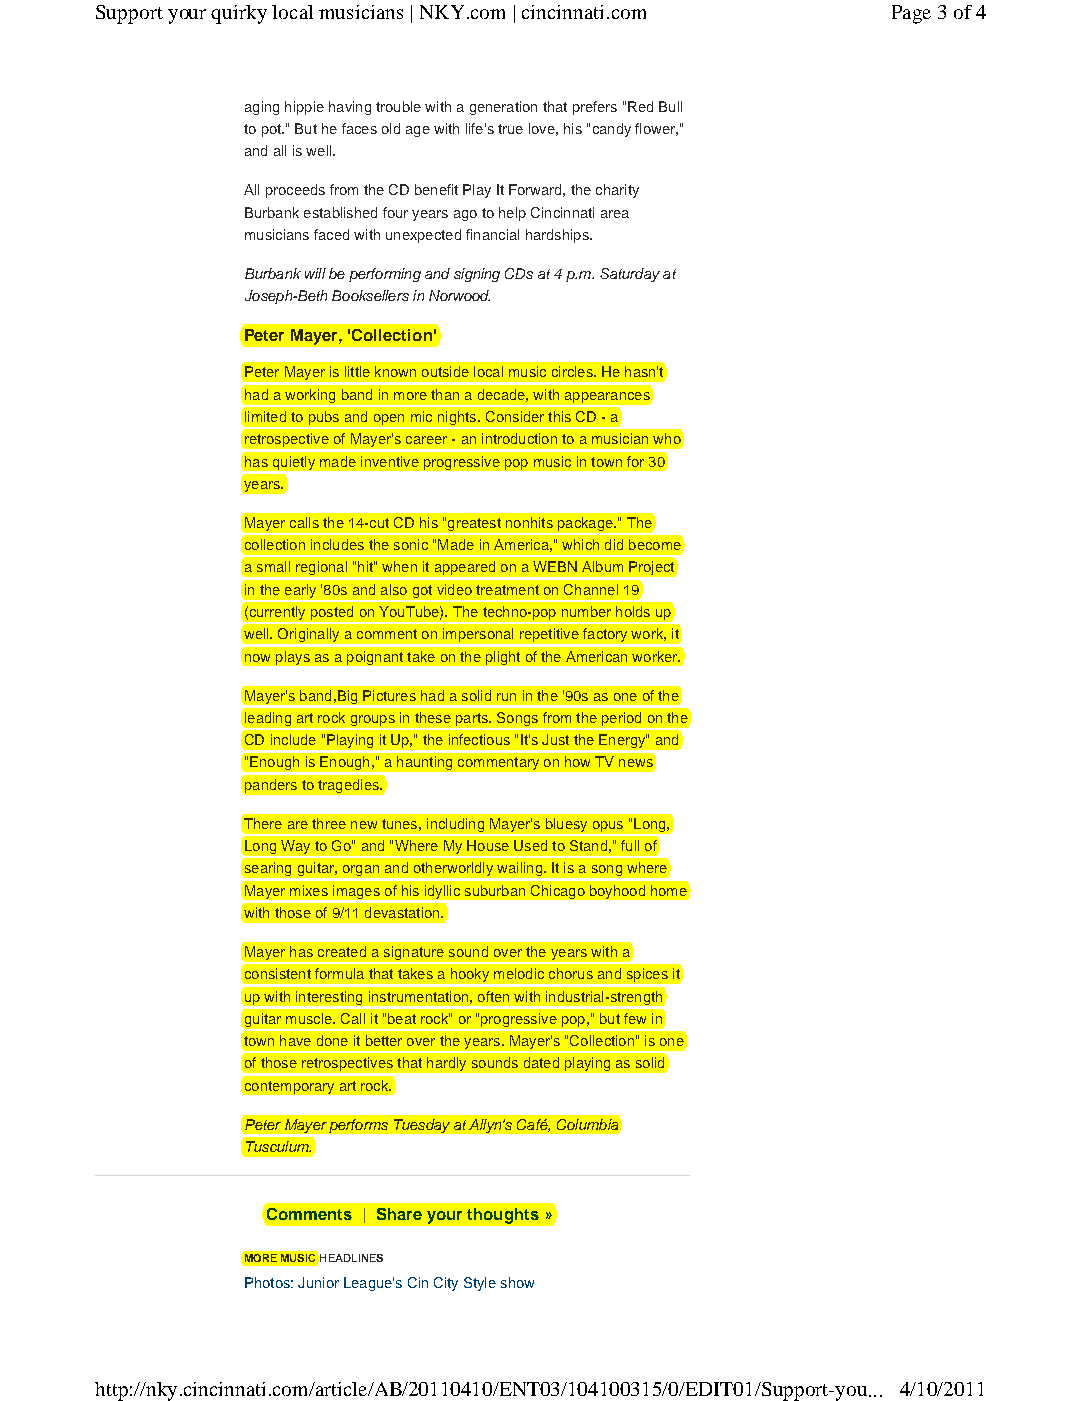  Describe the element at coordinates (517, 1282) in the image. I see `show` at that location.
